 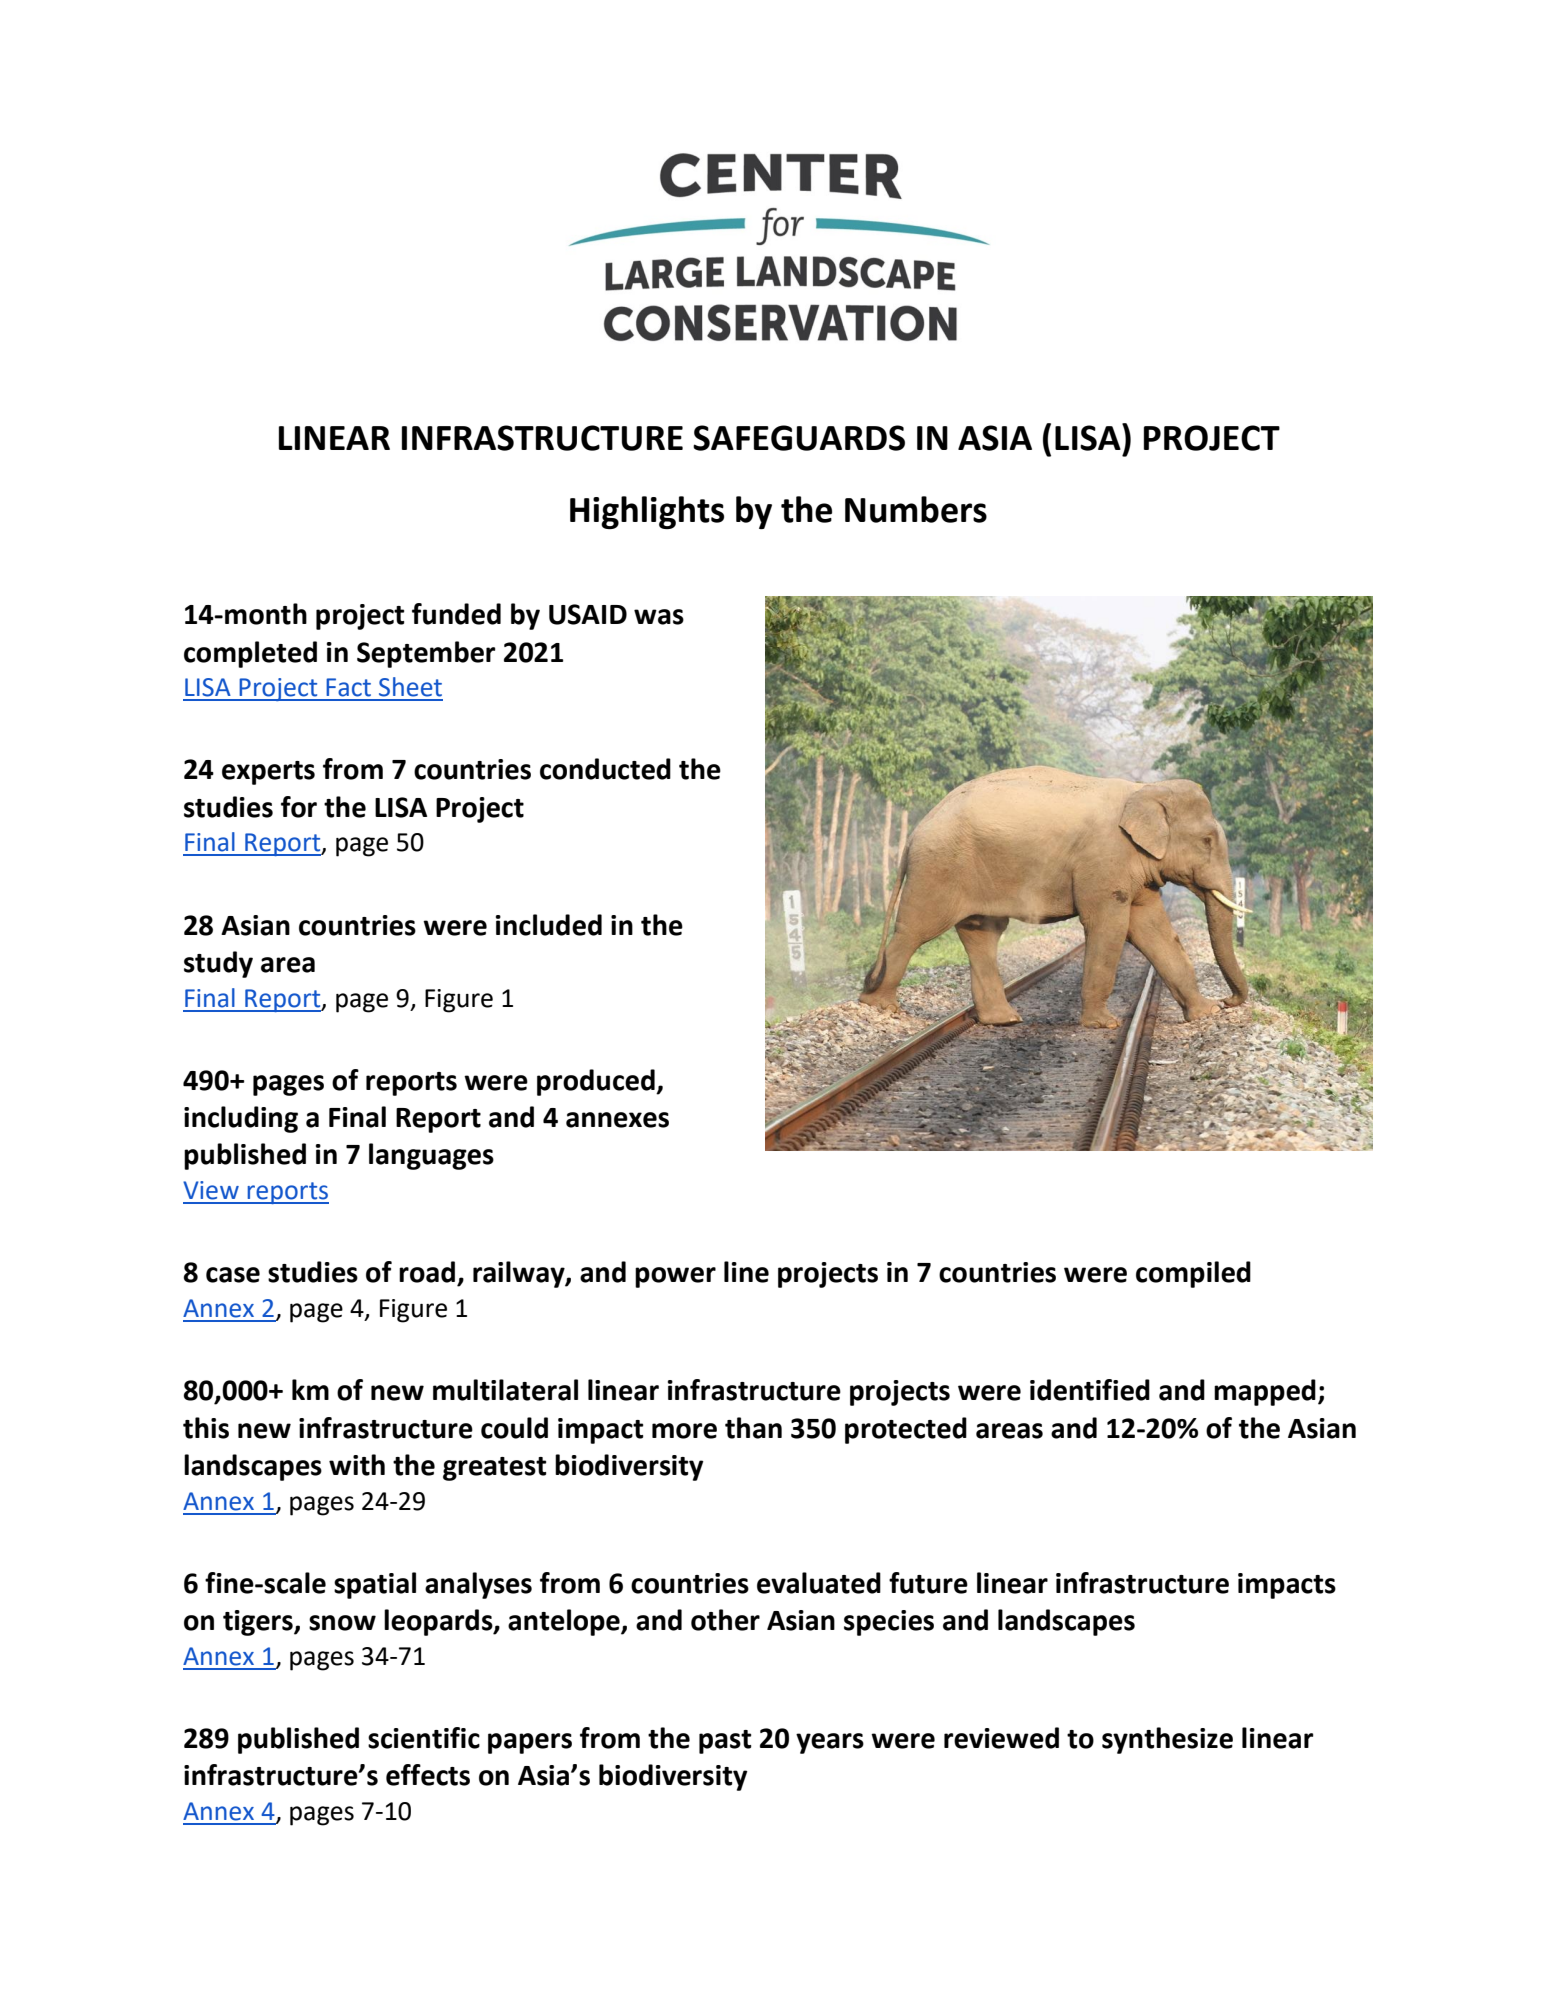 I want to click on Numbers, so click(x=916, y=509).
